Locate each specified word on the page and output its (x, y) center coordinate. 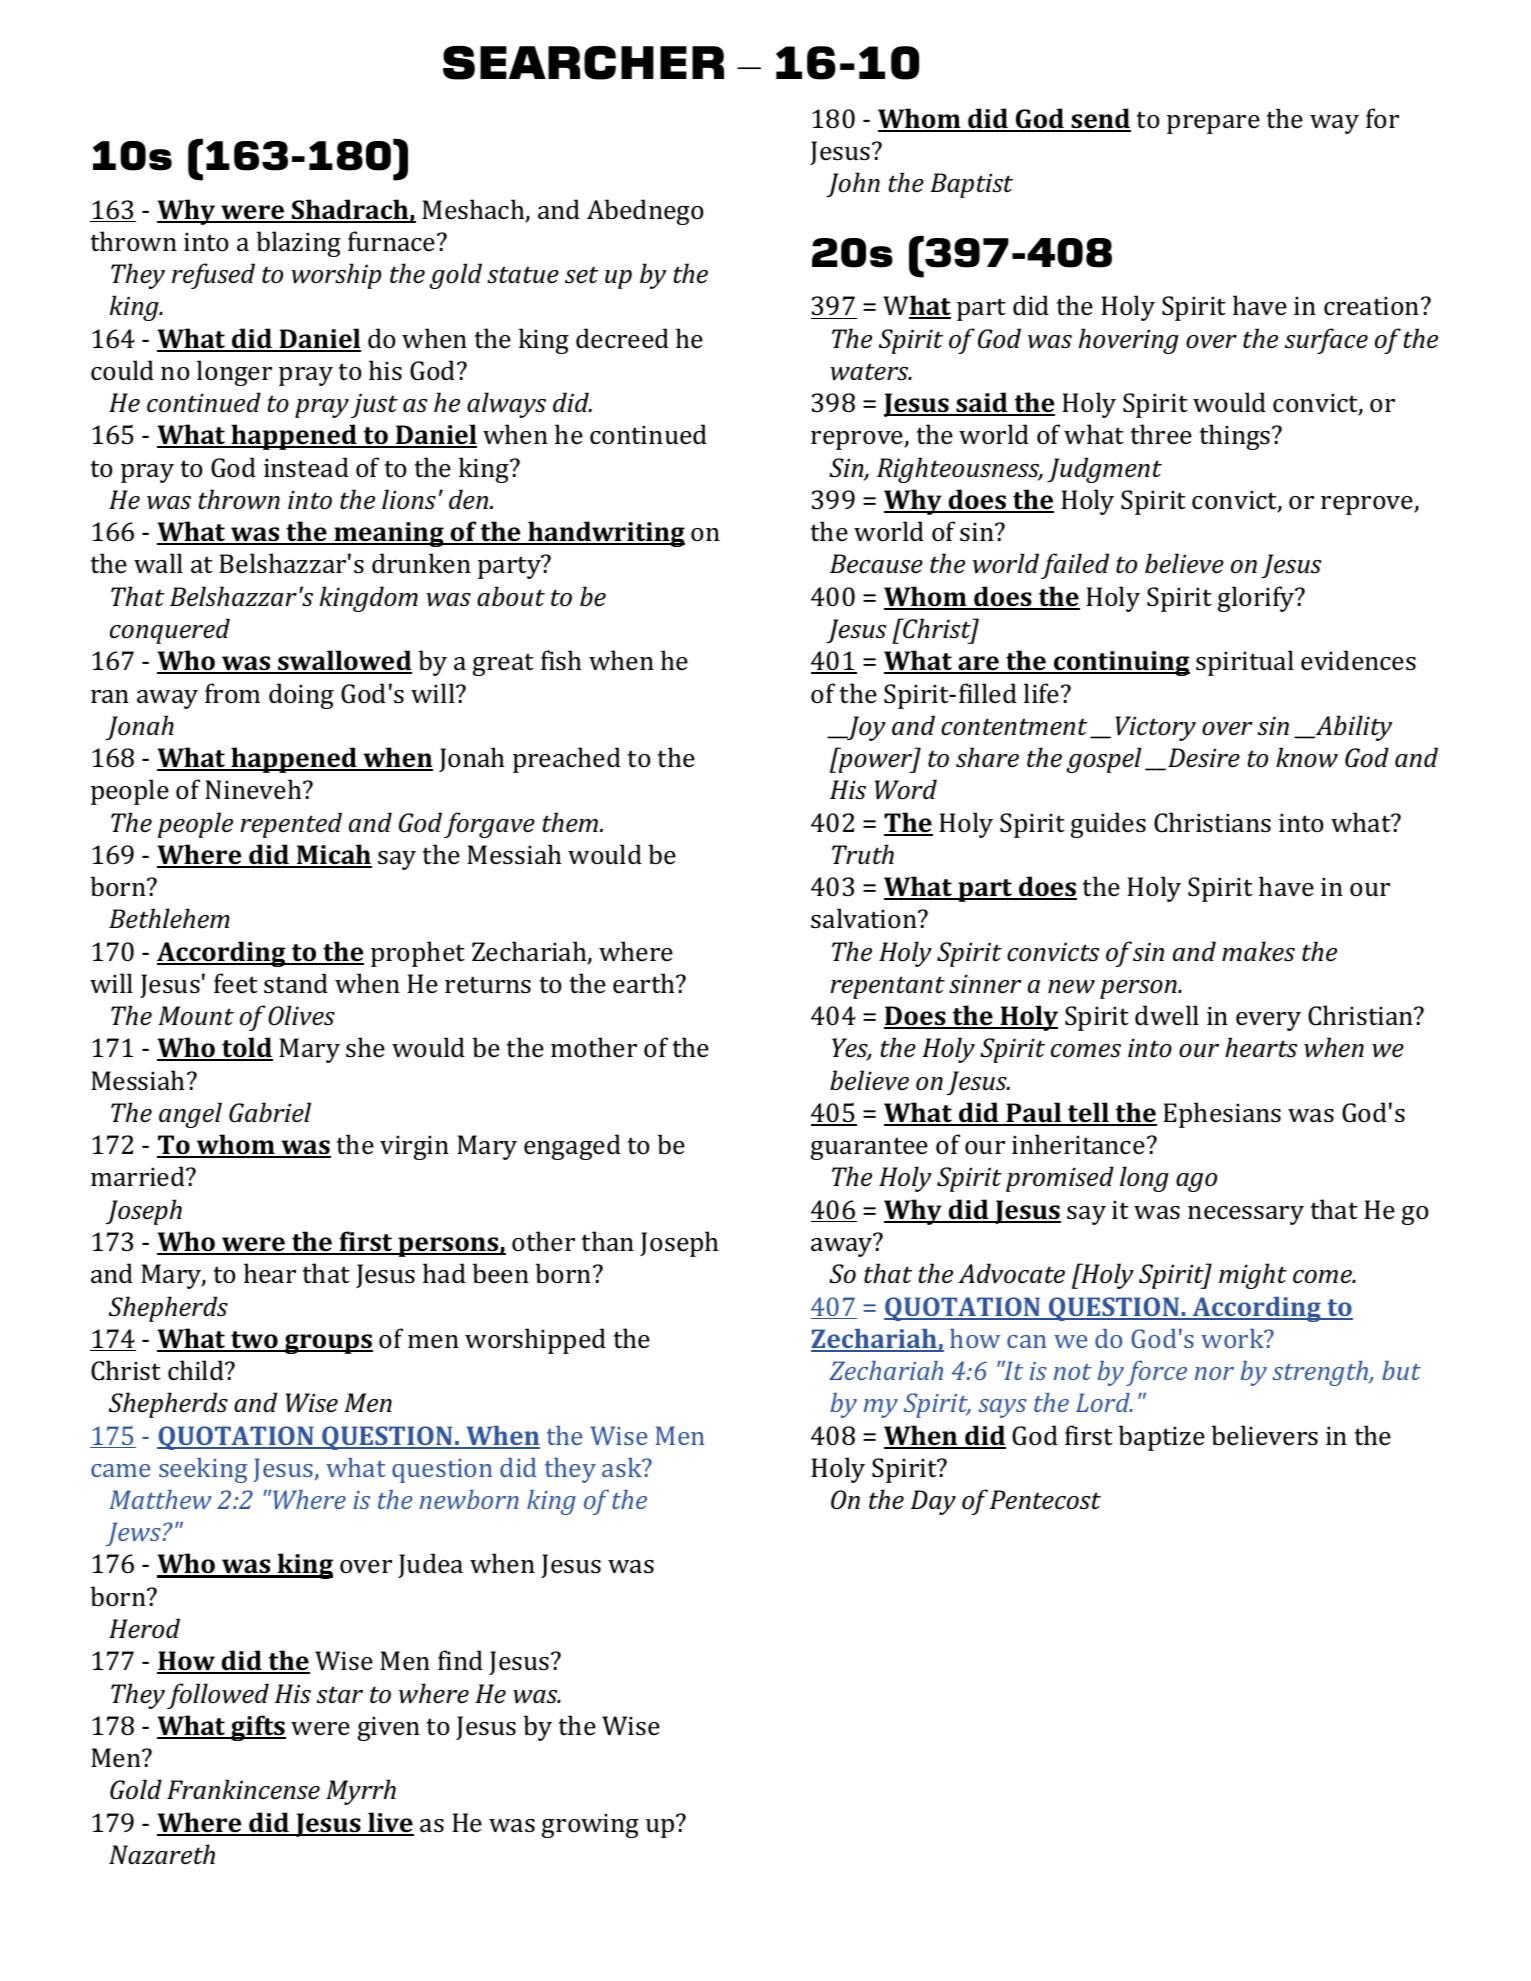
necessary (1246, 1215)
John (853, 185)
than (607, 1241)
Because (876, 564)
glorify (1257, 599)
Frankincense (243, 1789)
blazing (298, 244)
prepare (1213, 124)
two (254, 1341)
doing (301, 696)
